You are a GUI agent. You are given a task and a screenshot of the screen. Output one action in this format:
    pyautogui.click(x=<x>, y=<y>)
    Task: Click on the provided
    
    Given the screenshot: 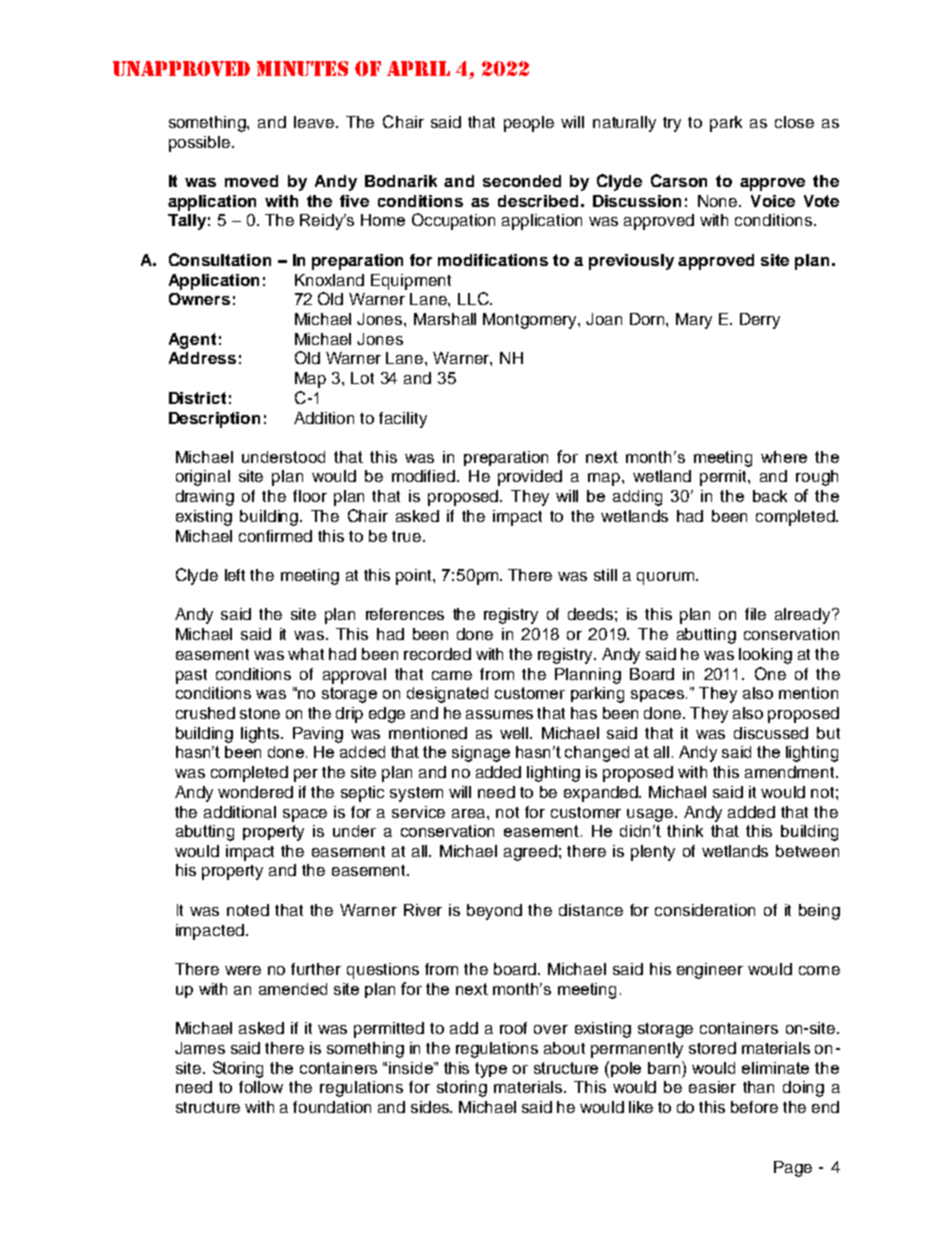 What is the action you would take?
    pyautogui.click(x=530, y=478)
